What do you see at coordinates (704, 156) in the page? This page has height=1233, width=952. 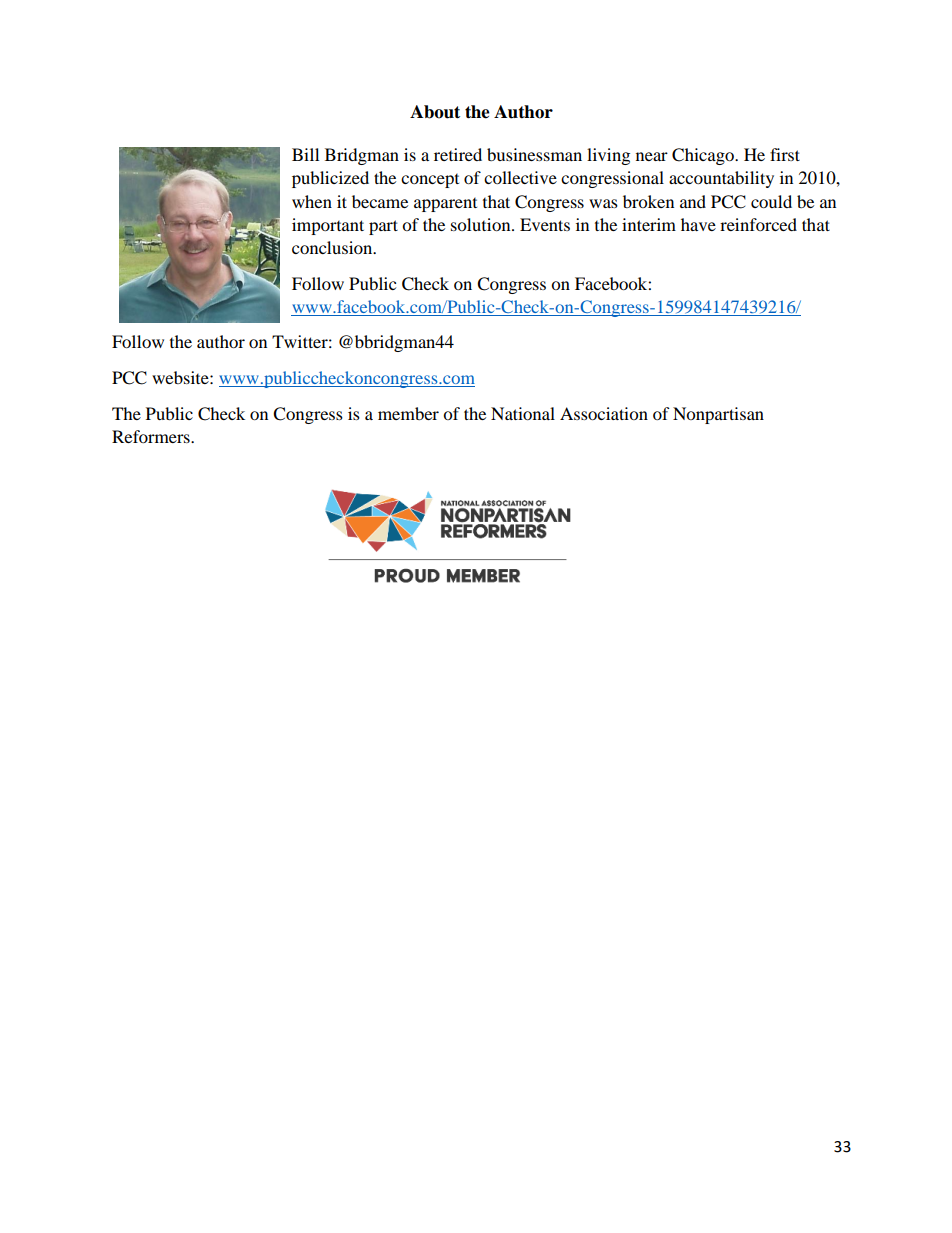 I see `Chicago` at bounding box center [704, 156].
